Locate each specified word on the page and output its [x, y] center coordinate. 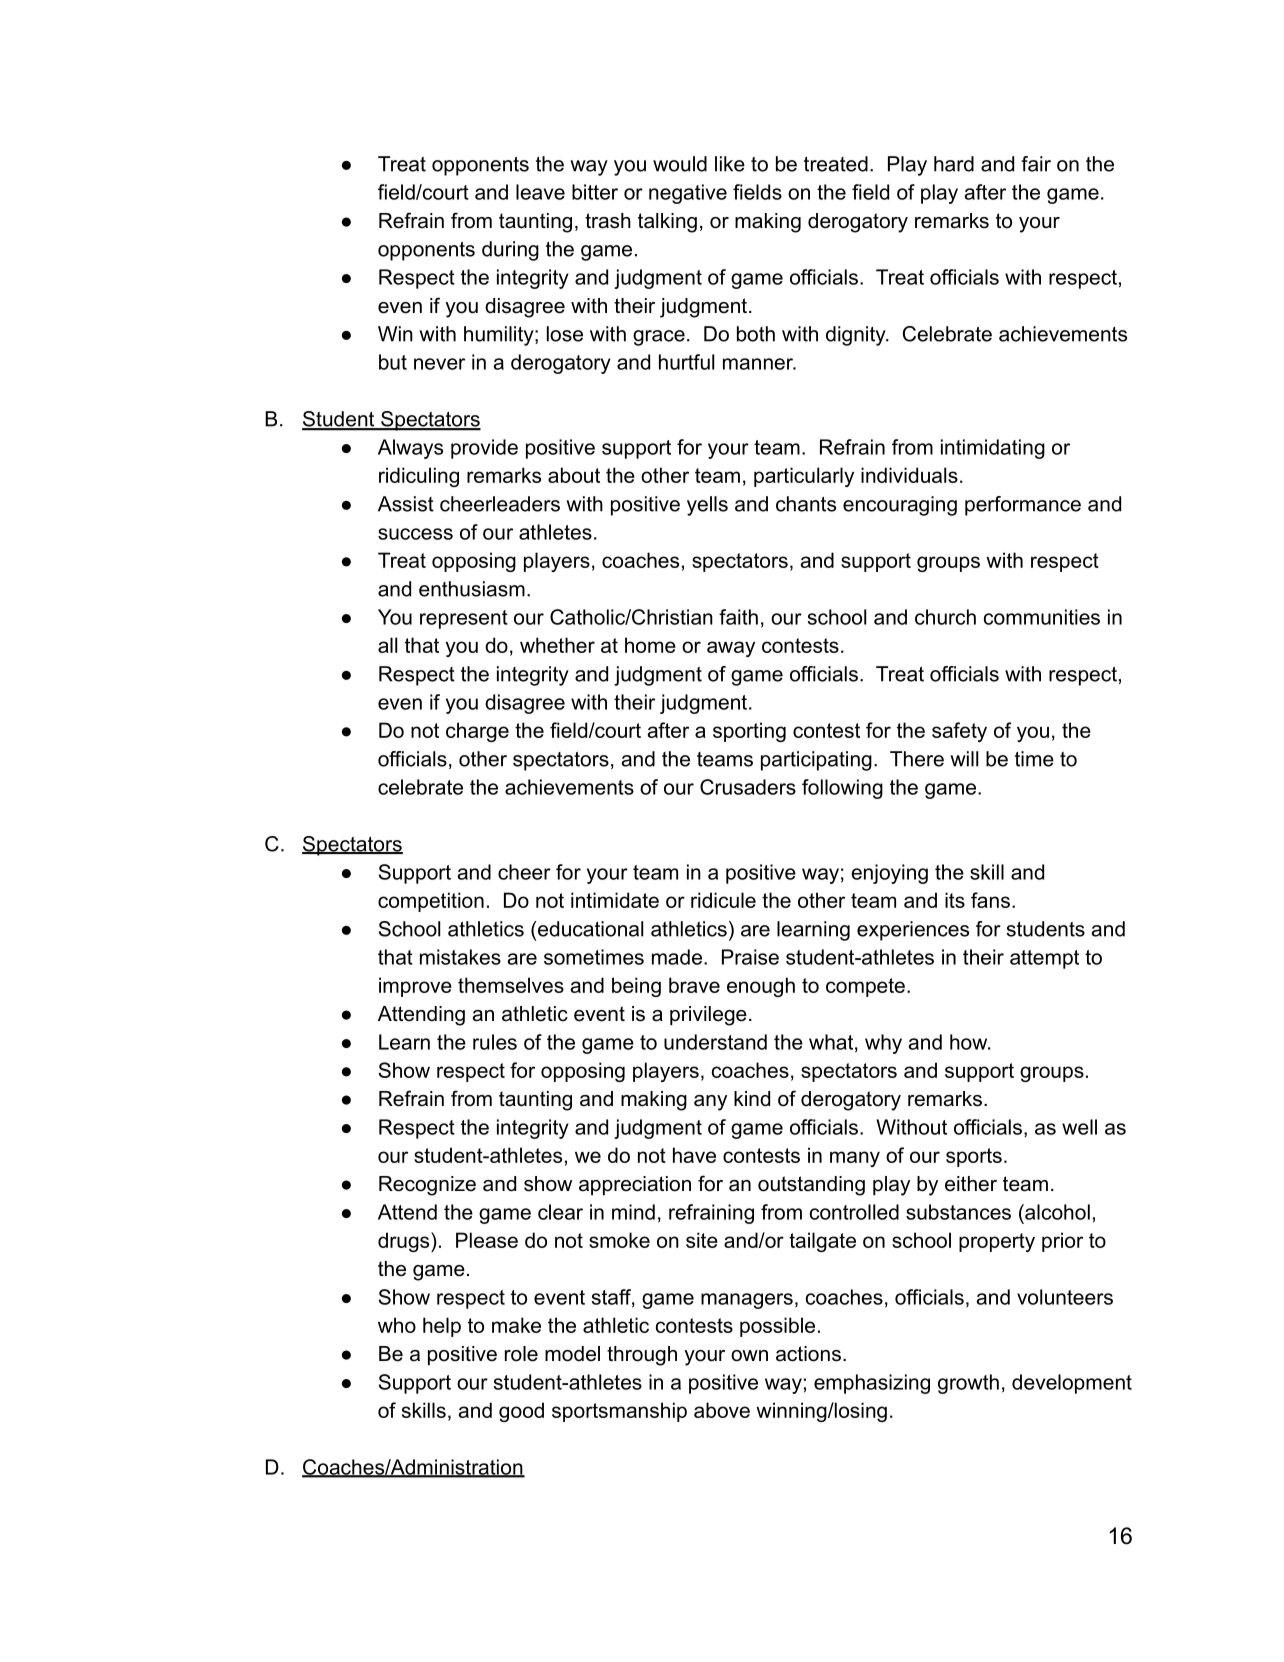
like [730, 164]
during [510, 251]
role [521, 1354]
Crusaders [748, 787]
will [964, 759]
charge [477, 732]
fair [1036, 164]
